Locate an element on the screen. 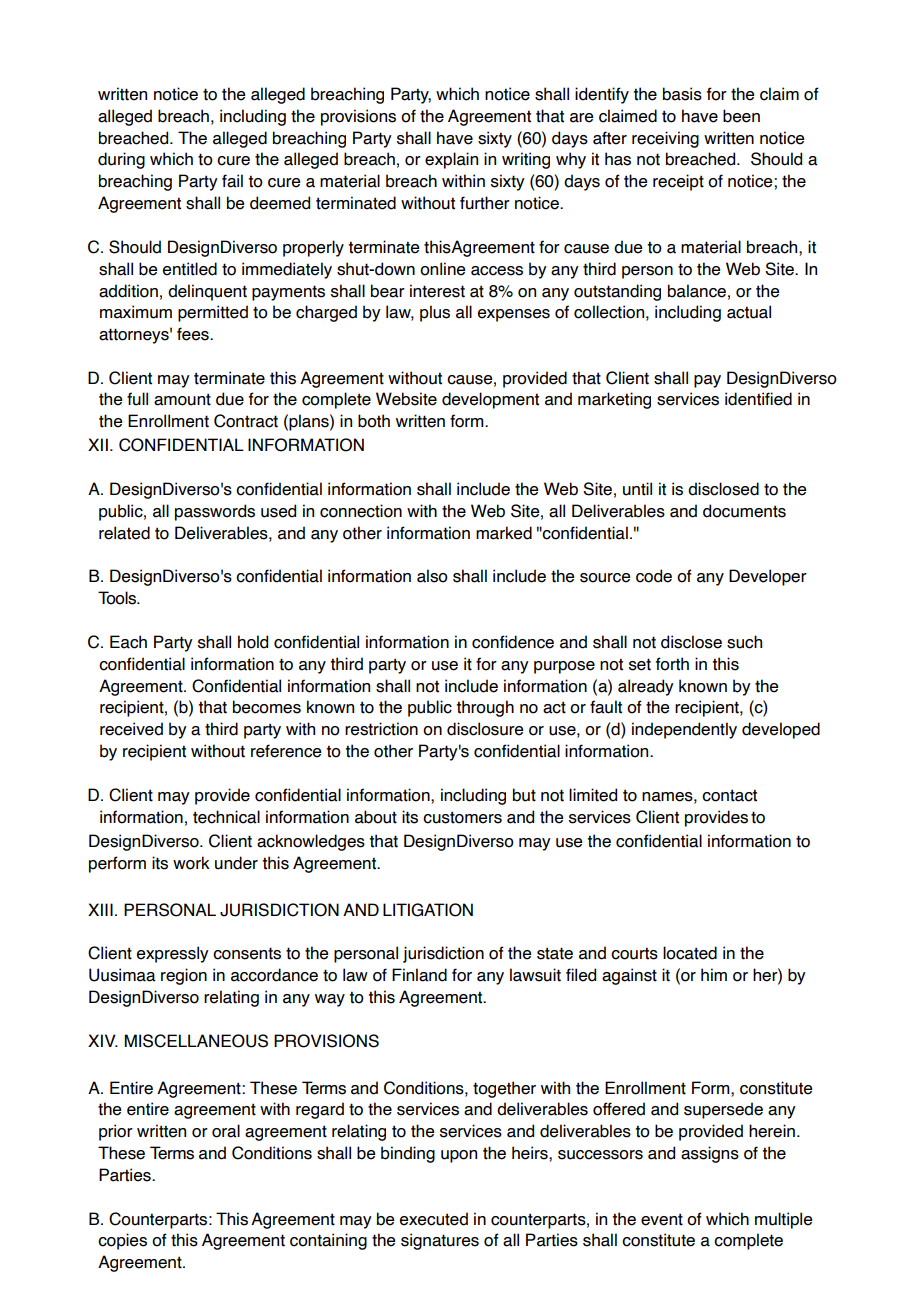  copies is located at coordinates (122, 1241).
